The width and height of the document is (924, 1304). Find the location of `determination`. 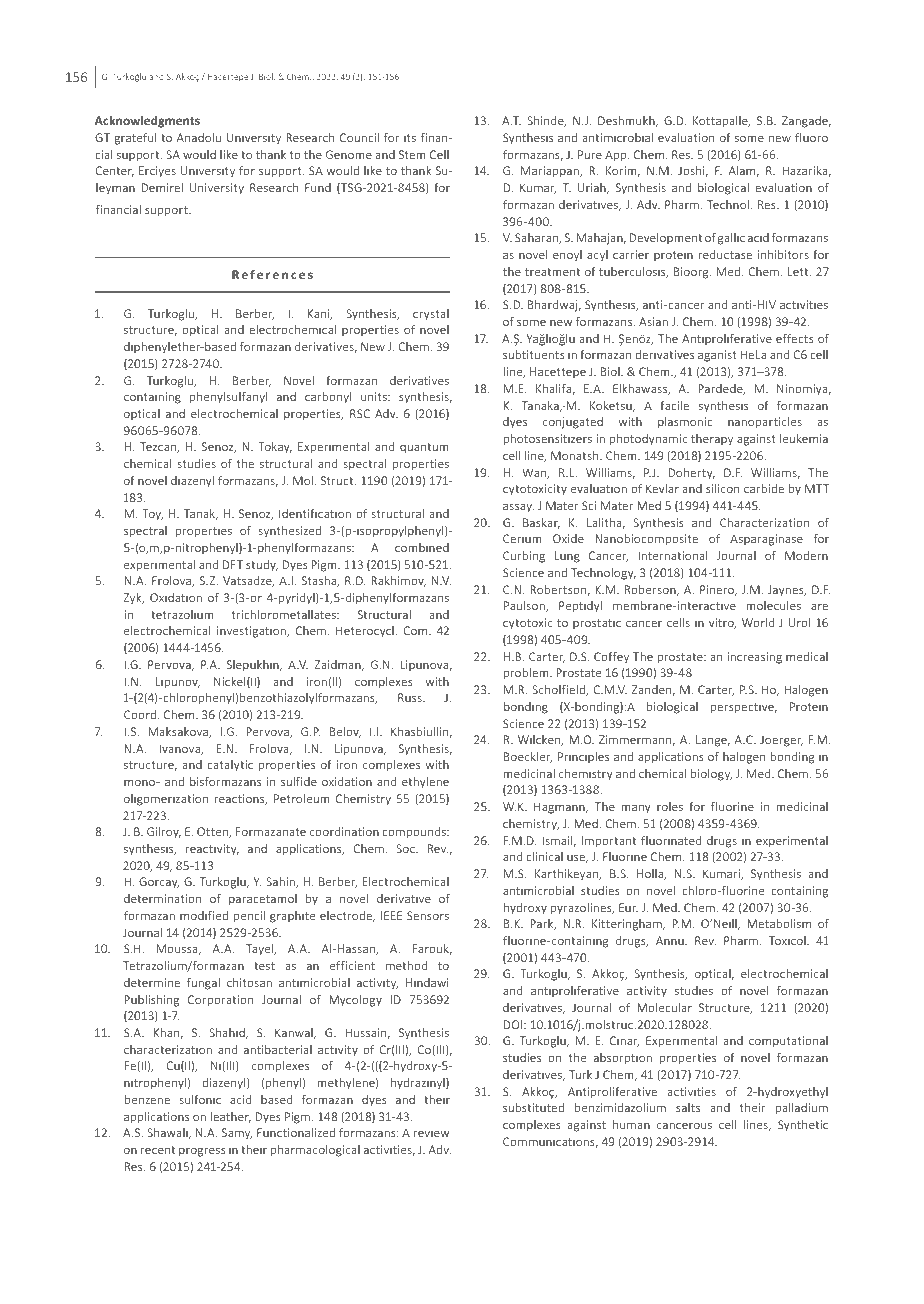

determination is located at coordinates (162, 898).
